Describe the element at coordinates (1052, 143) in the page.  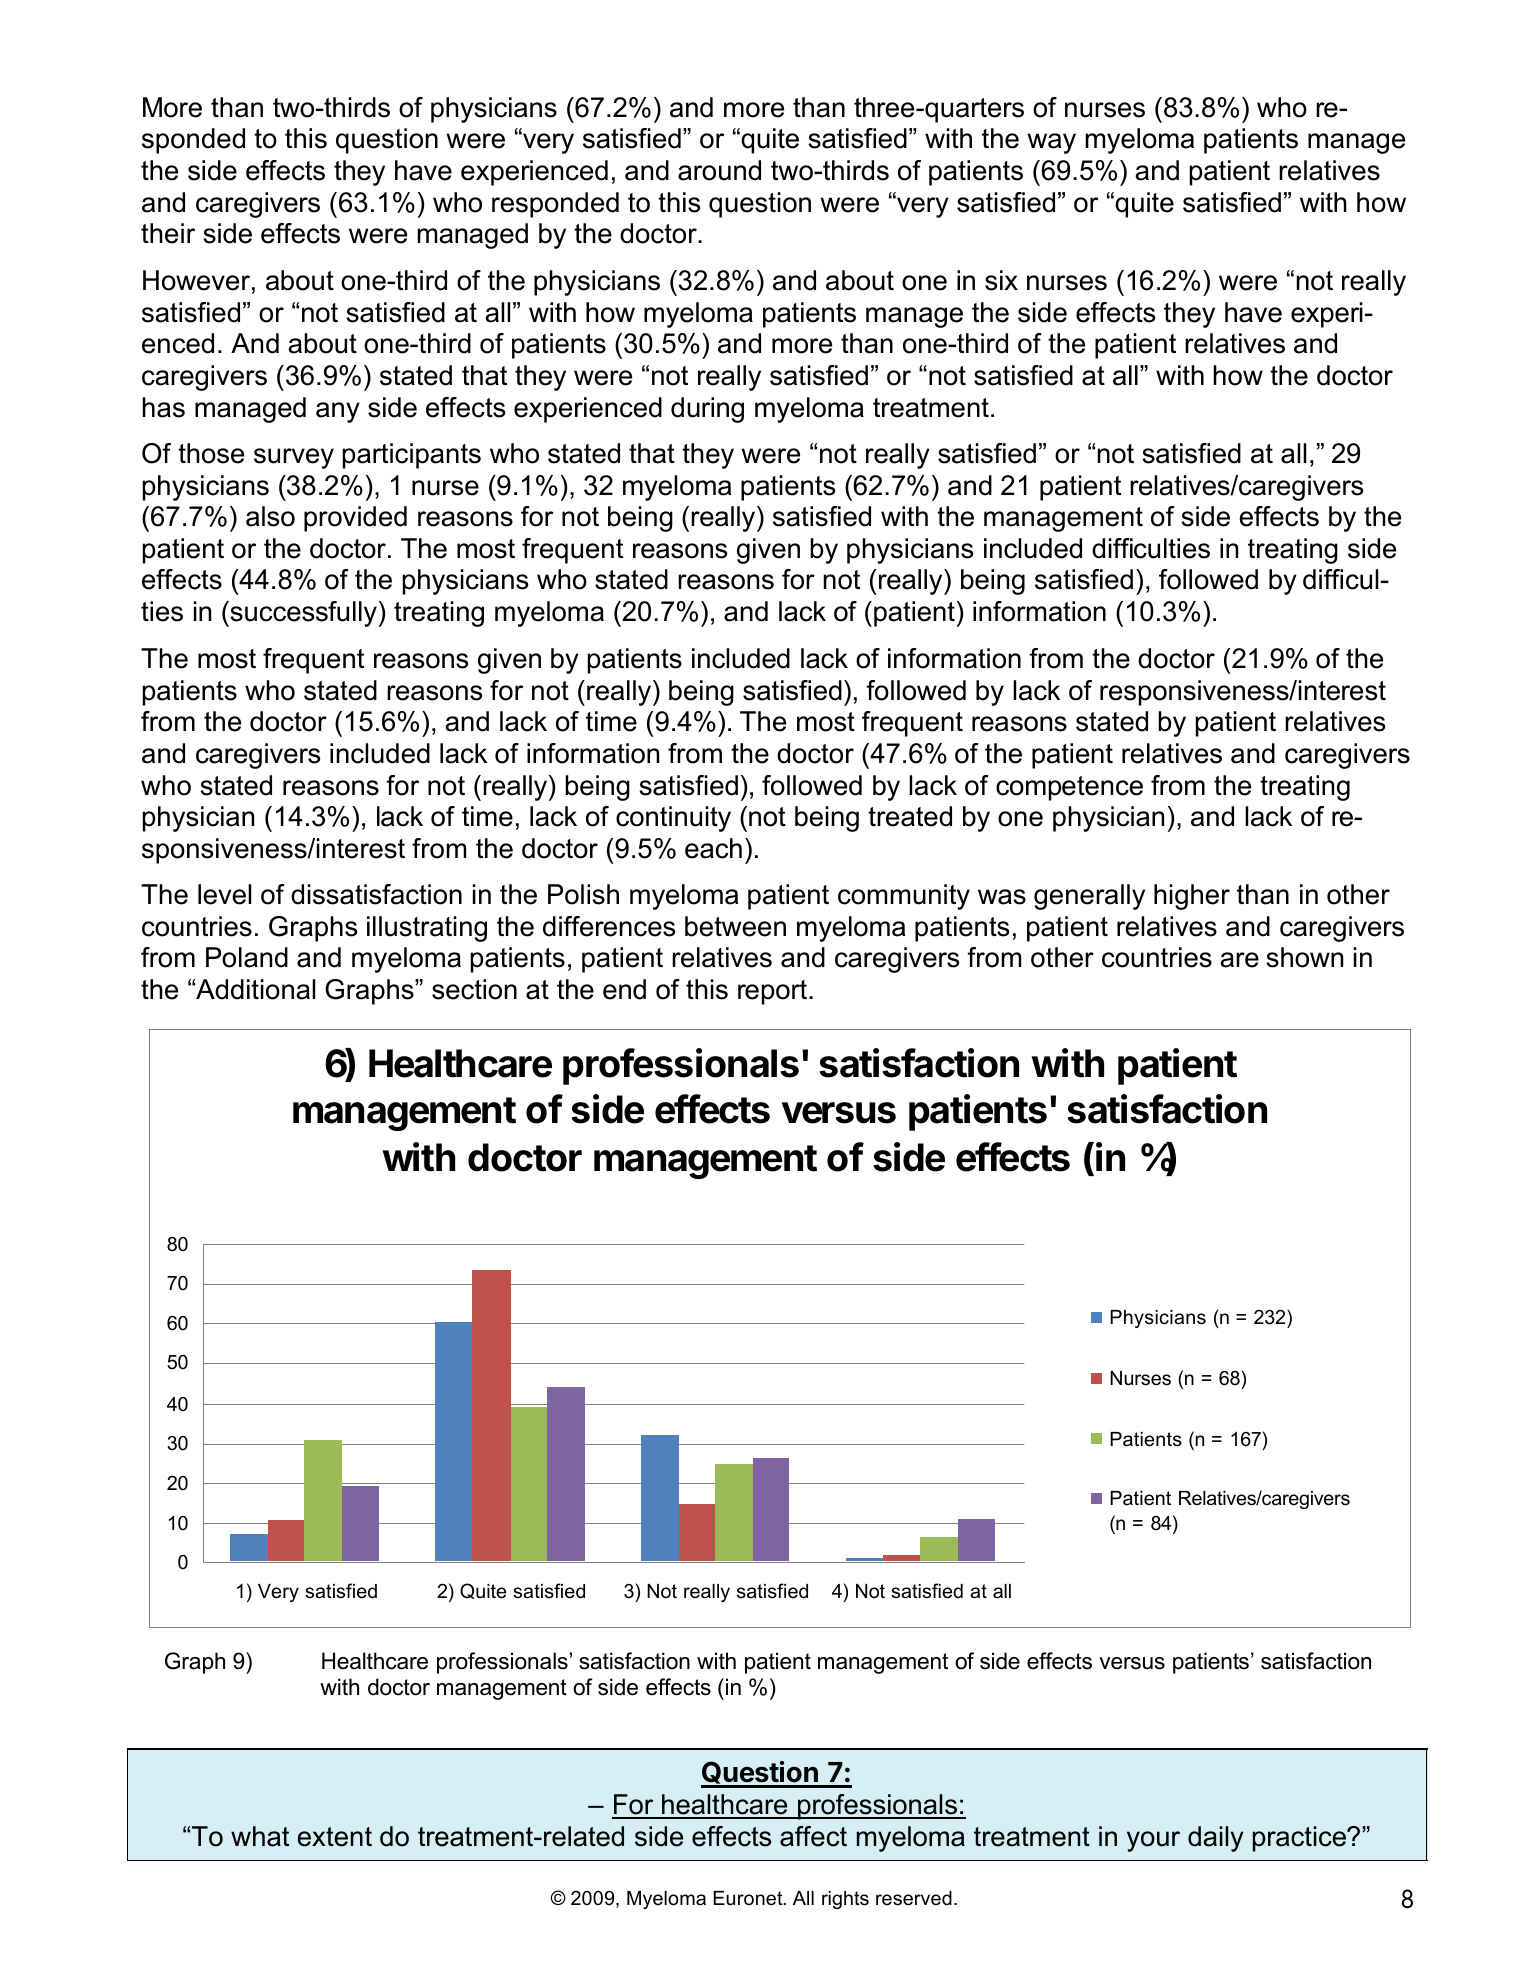
I see `way` at that location.
